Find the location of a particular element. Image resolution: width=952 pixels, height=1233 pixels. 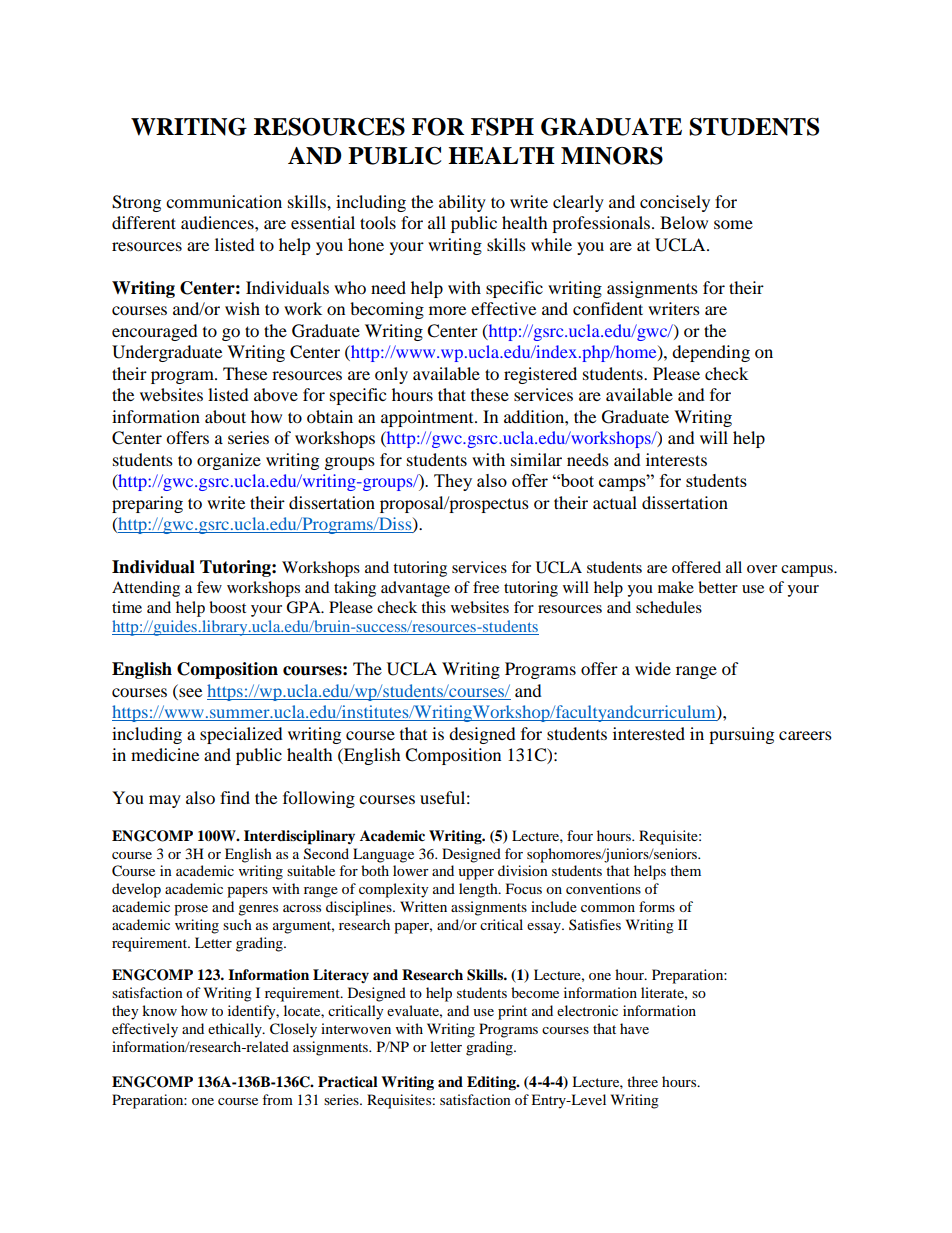

boost is located at coordinates (227, 607).
